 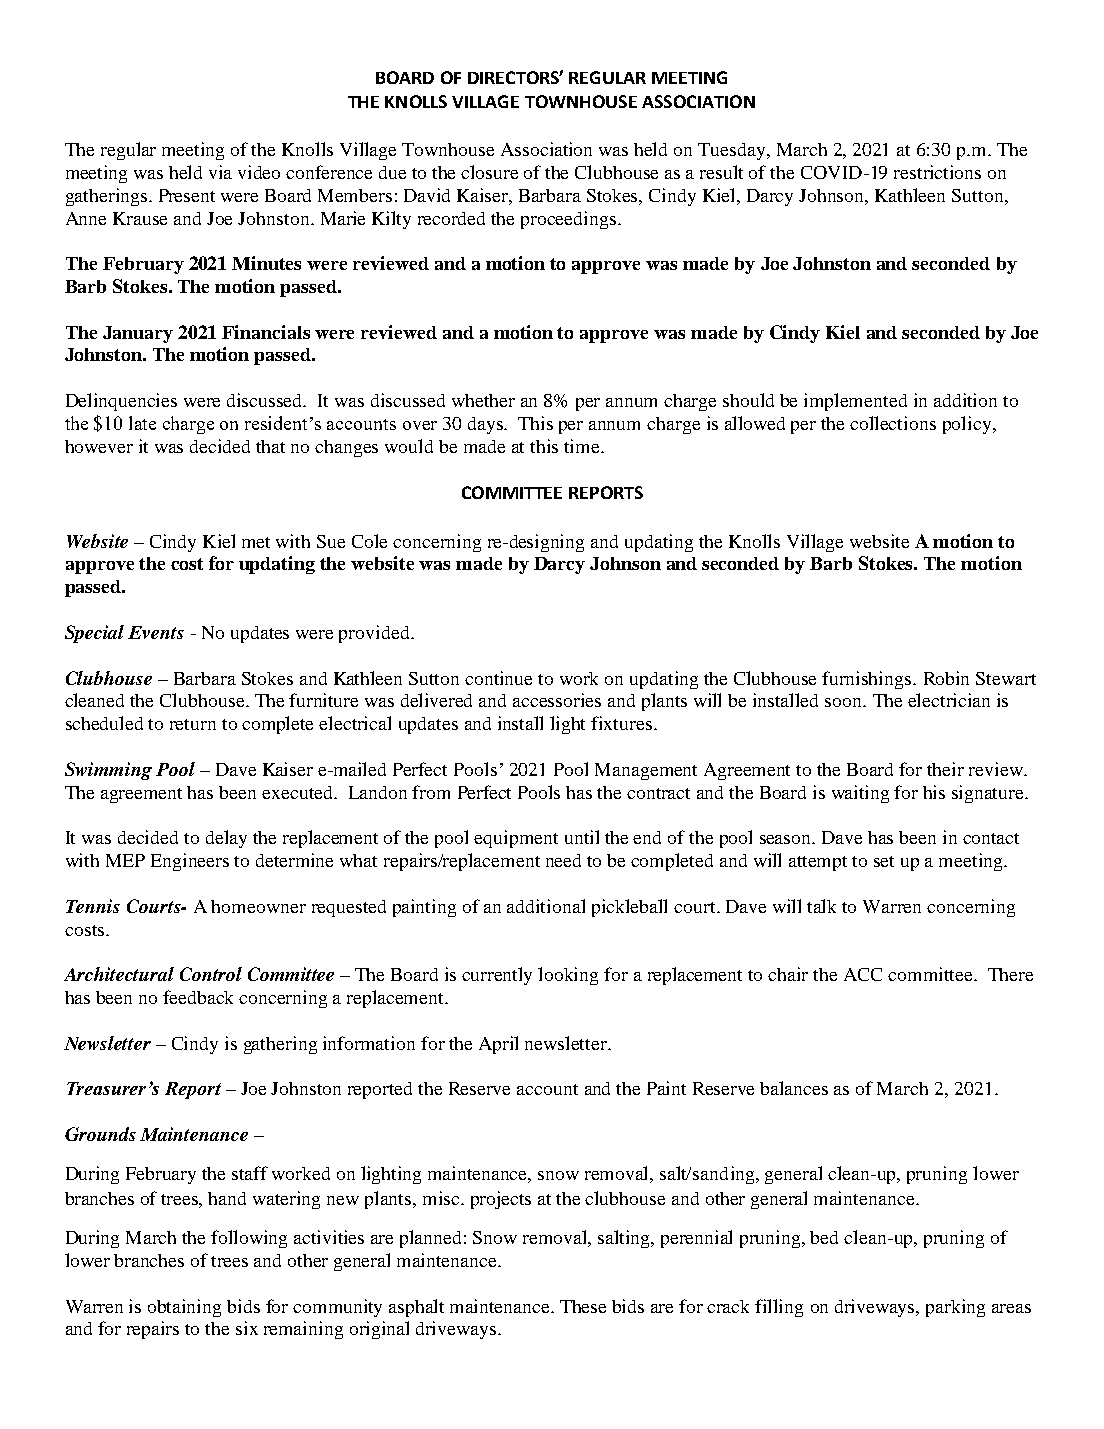 What do you see at coordinates (156, 632) in the screenshot?
I see `Events` at bounding box center [156, 632].
